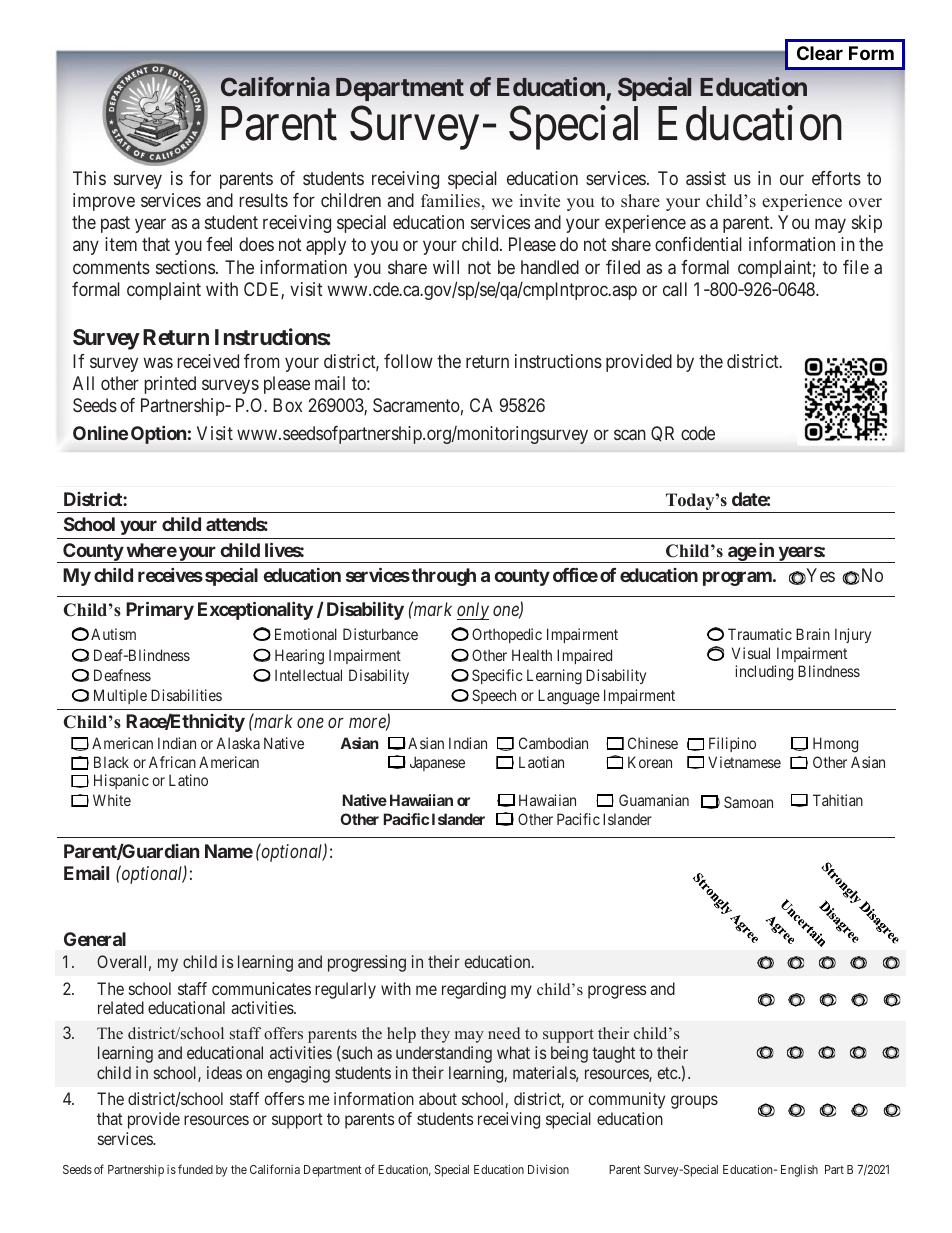 The width and height of the document is (952, 1233). Describe the element at coordinates (497, 676) in the document. I see `Specific` at that location.
